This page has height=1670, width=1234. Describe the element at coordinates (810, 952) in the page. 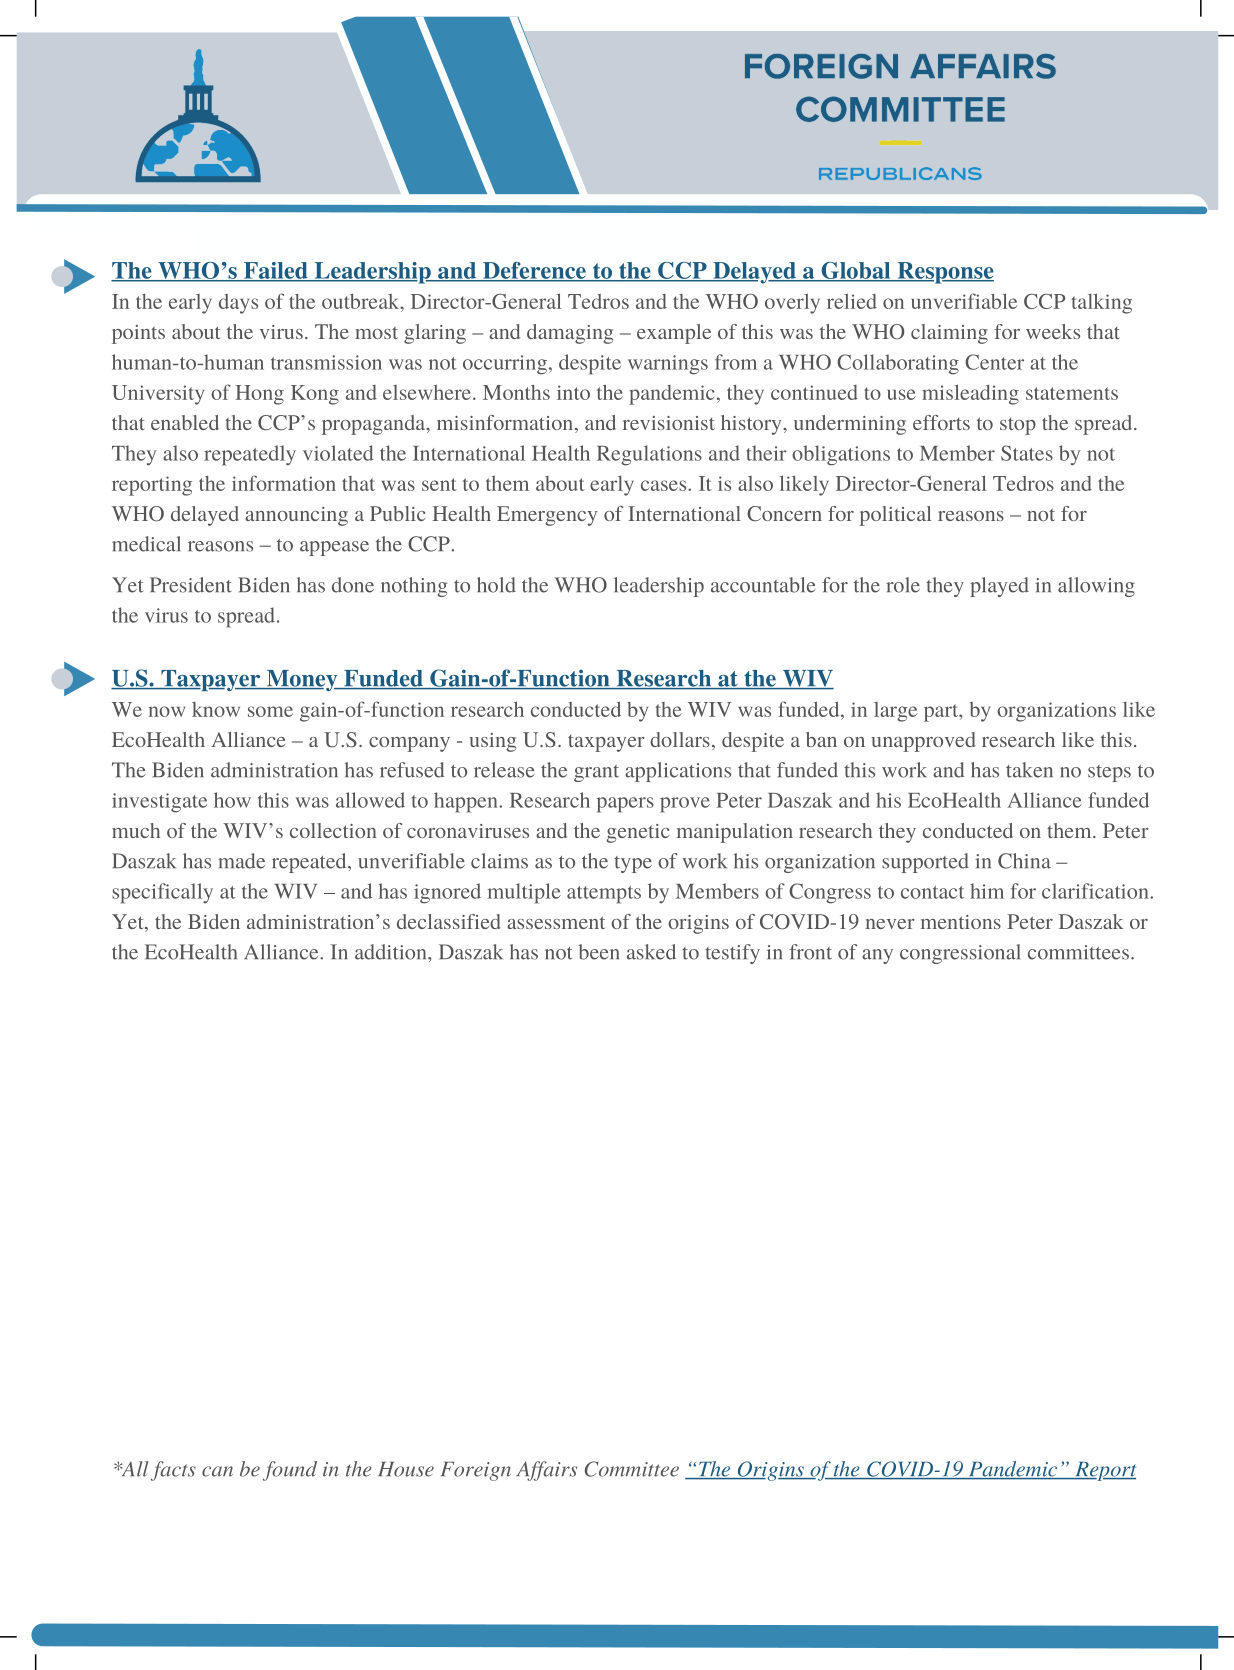

I see `front` at that location.
